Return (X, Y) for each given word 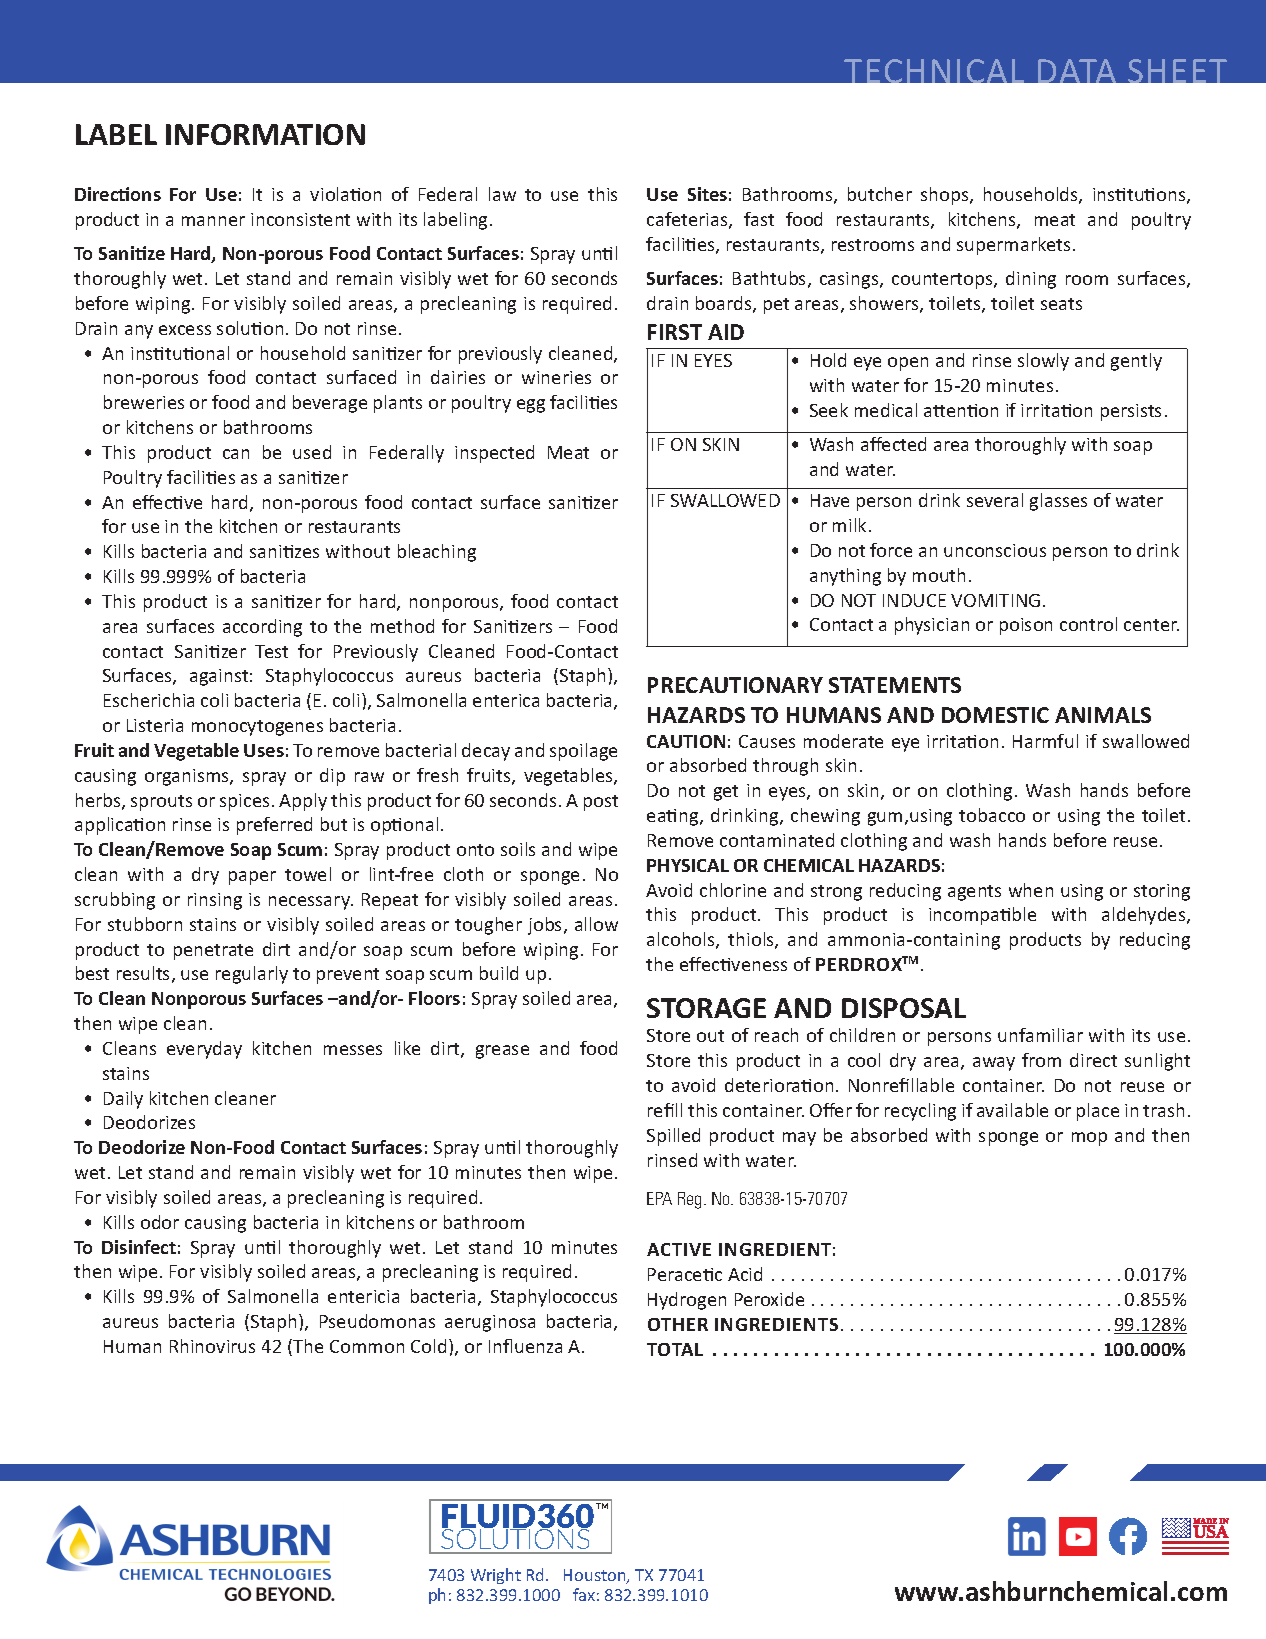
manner (213, 221)
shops (946, 196)
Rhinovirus (212, 1346)
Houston (596, 1576)
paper (252, 878)
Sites (707, 194)
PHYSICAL (688, 865)
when (1031, 890)
